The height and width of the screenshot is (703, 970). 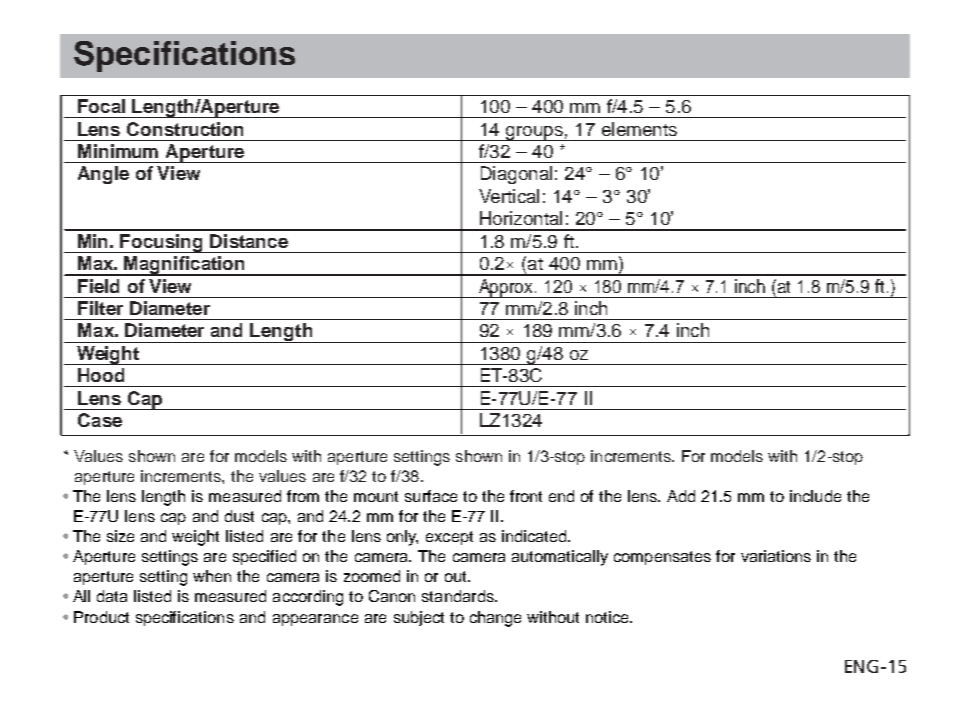 What do you see at coordinates (112, 596) in the screenshot?
I see `data` at bounding box center [112, 596].
